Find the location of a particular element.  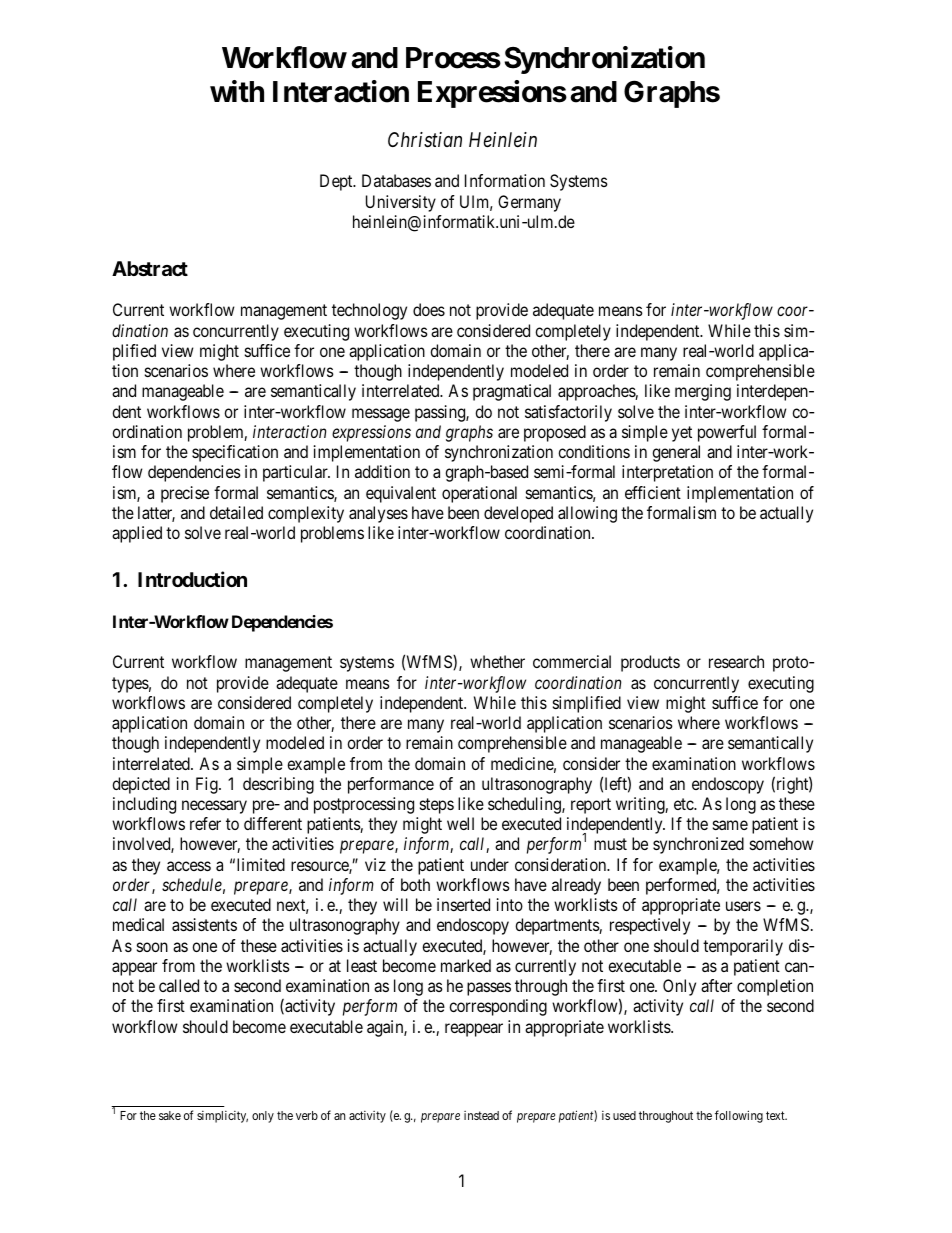

well is located at coordinates (460, 823).
